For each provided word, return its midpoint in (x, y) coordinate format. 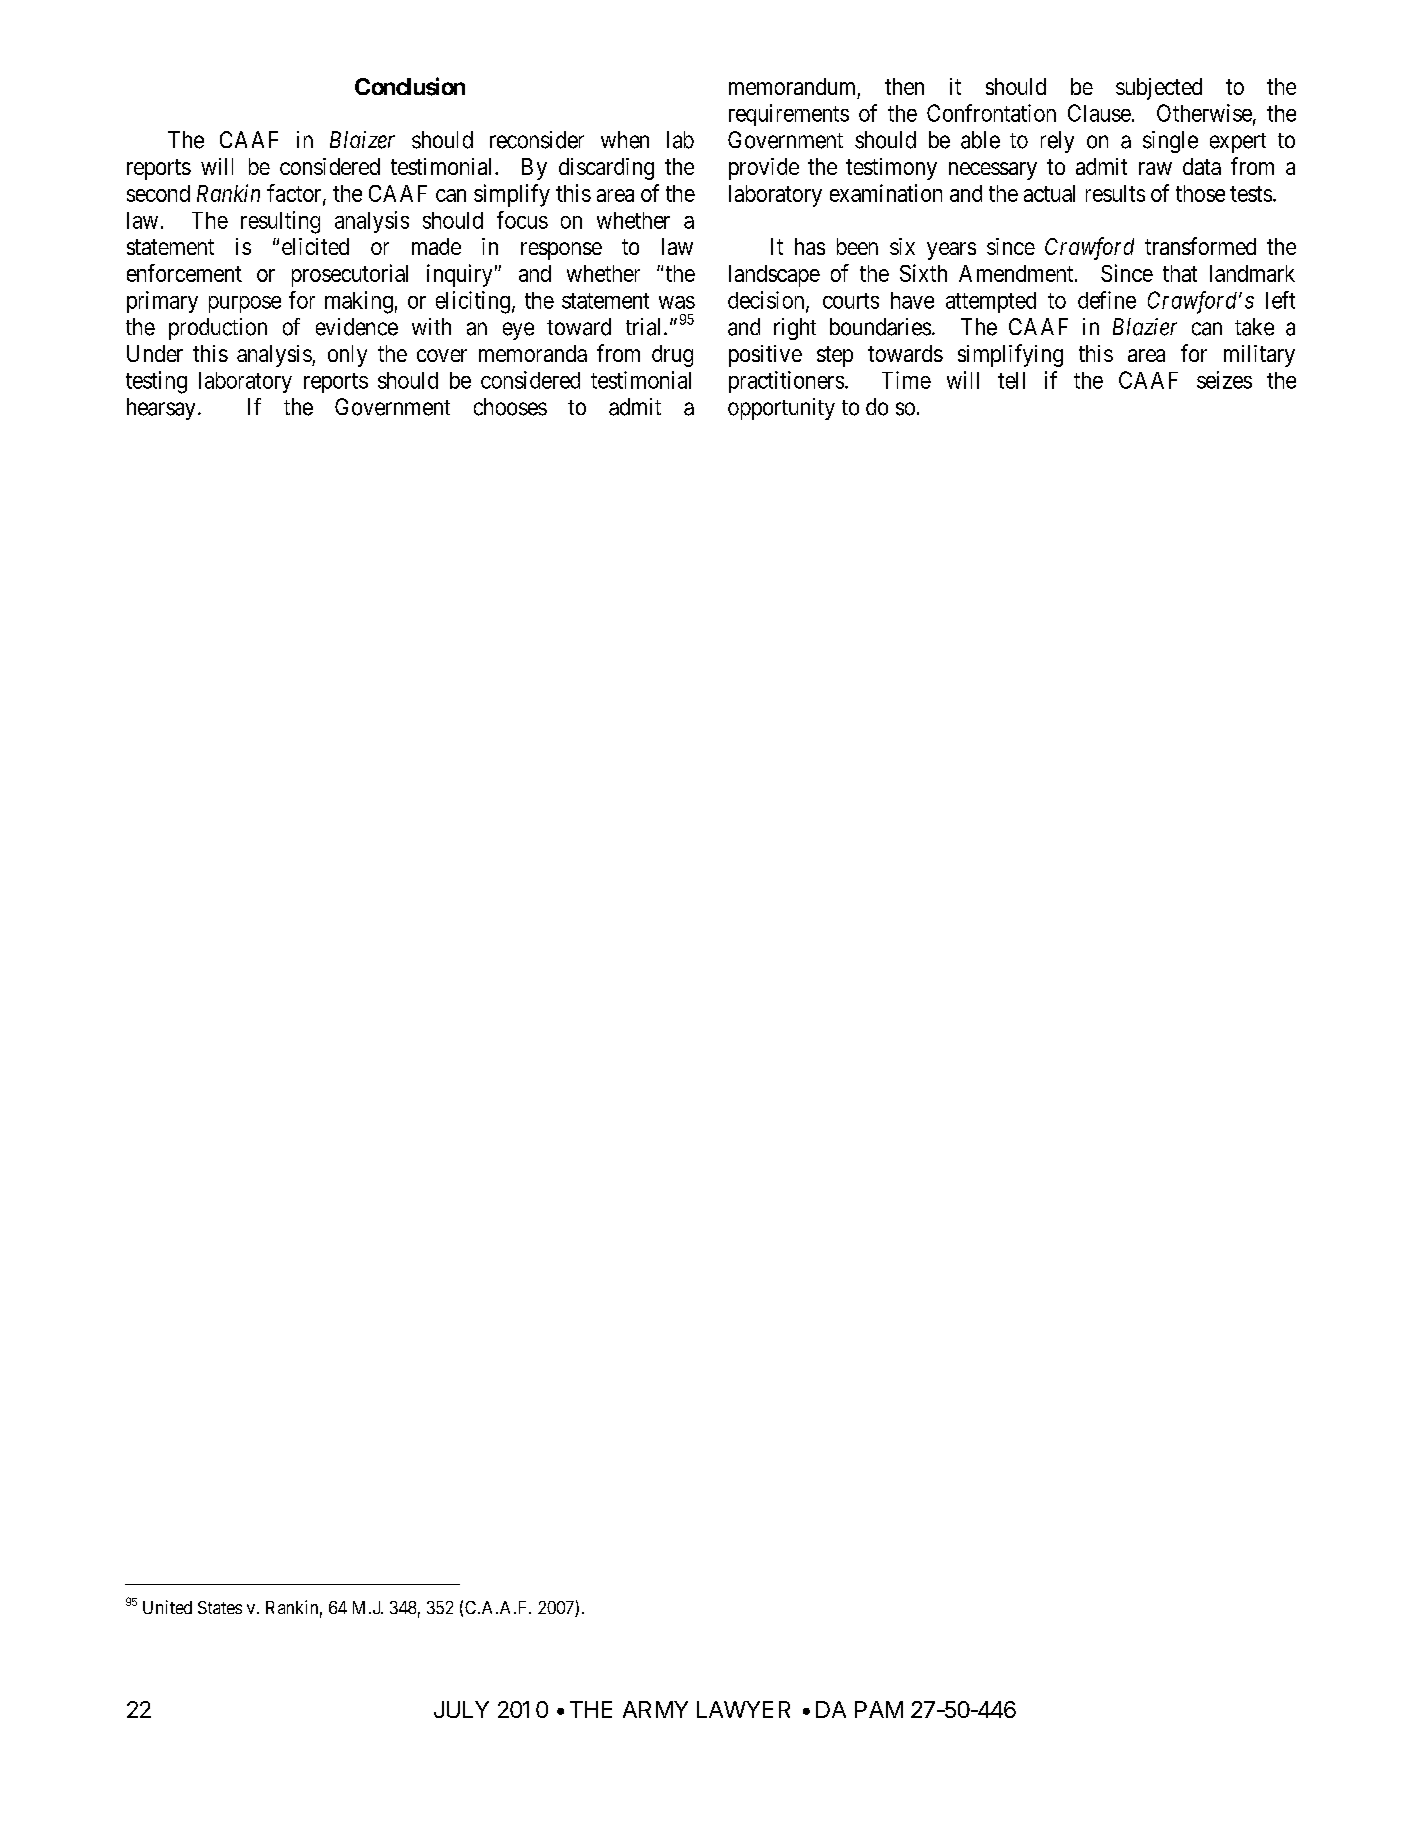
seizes (1224, 380)
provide (764, 169)
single (1170, 142)
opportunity (781, 409)
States (220, 1607)
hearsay (161, 409)
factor (295, 194)
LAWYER (743, 1709)
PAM (879, 1709)
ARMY (655, 1709)
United (167, 1607)
